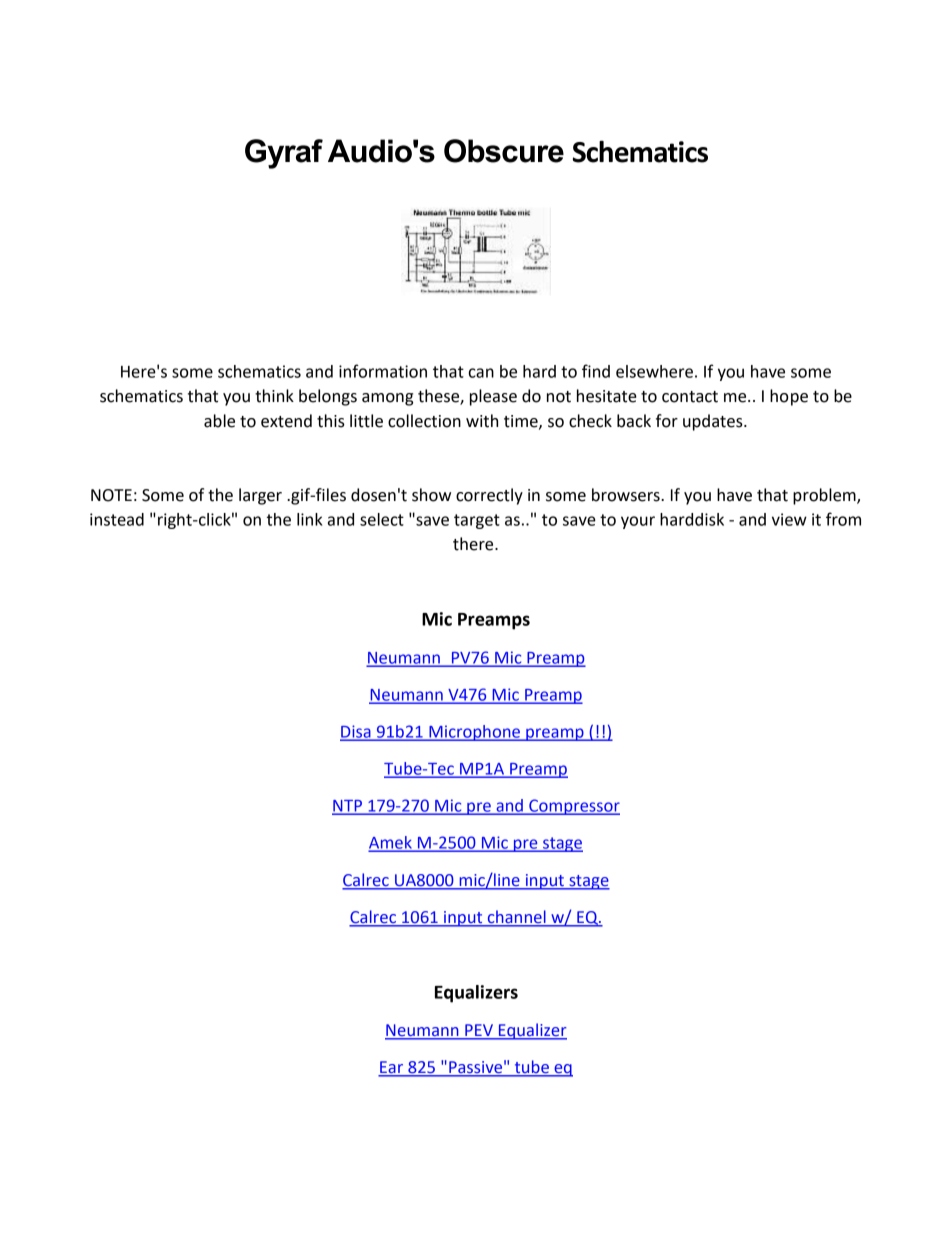 The height and width of the document is (1233, 952). I want to click on Compressor, so click(573, 807).
